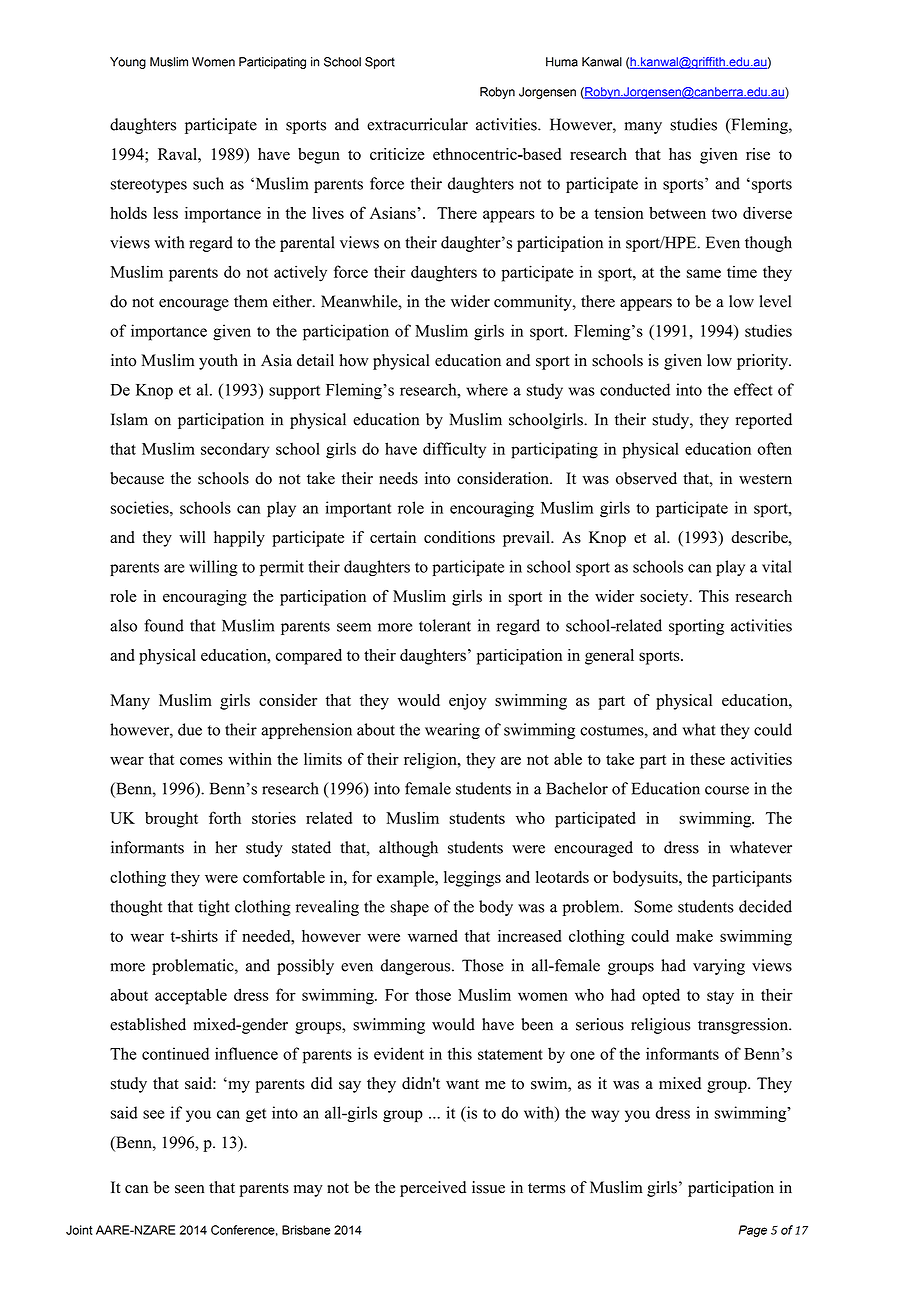 This screenshot has height=1308, width=924. What do you see at coordinates (459, 537) in the screenshot?
I see `conditions` at bounding box center [459, 537].
